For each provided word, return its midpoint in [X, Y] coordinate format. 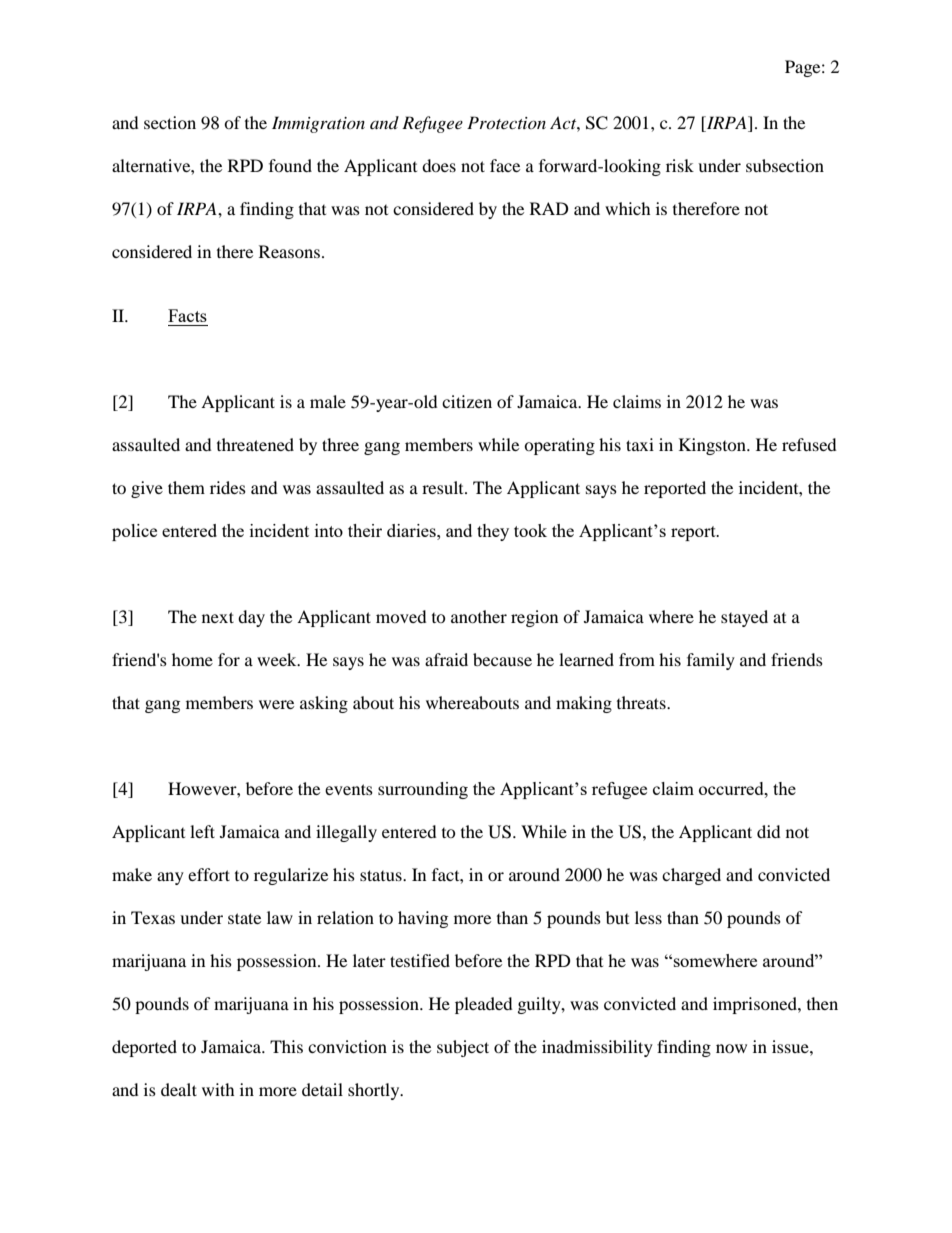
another [479, 616]
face [505, 165]
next [218, 617]
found [290, 165]
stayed [744, 618]
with [218, 1089]
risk [680, 165]
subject [463, 1048]
